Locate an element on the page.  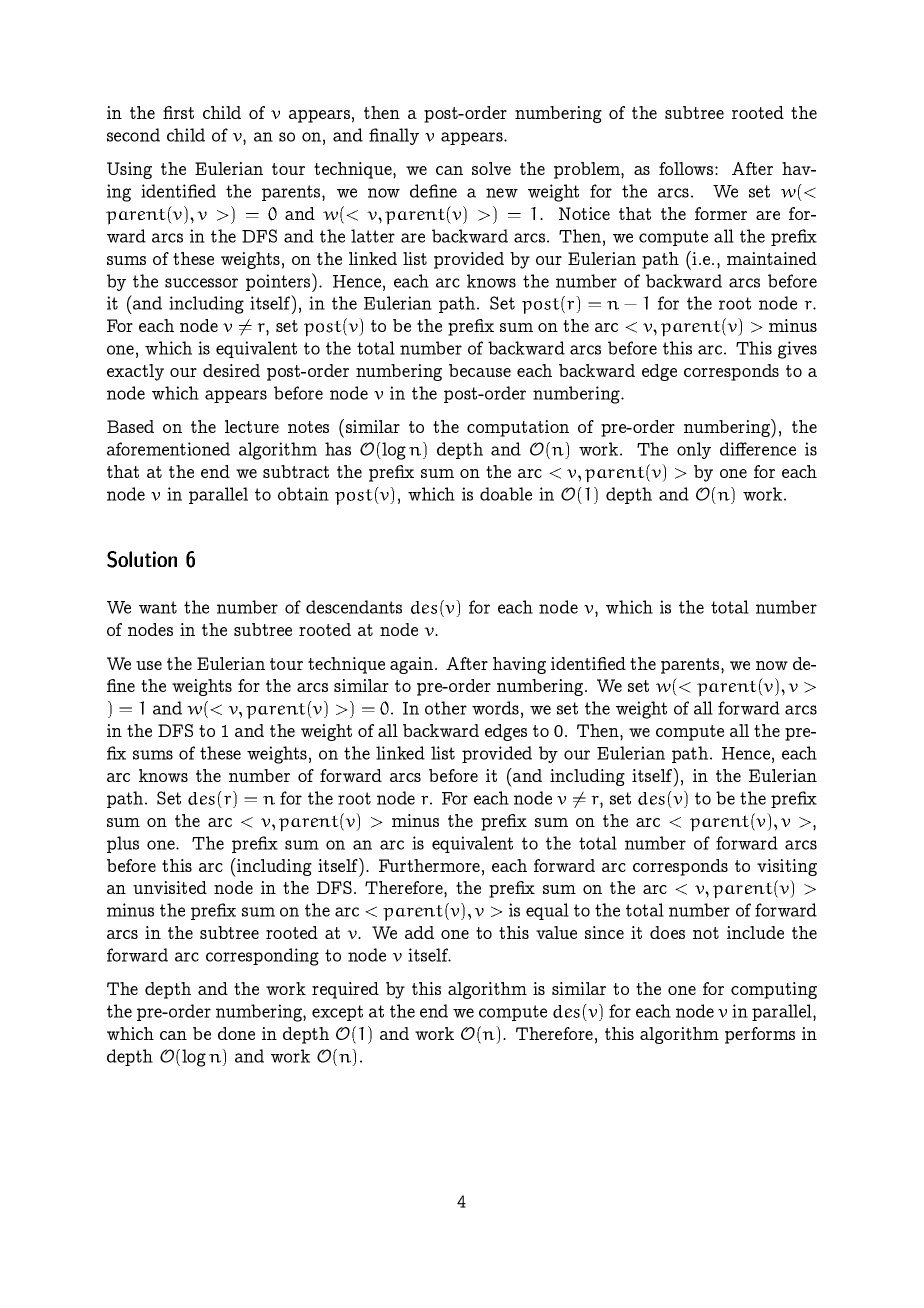
done is located at coordinates (236, 1033).
